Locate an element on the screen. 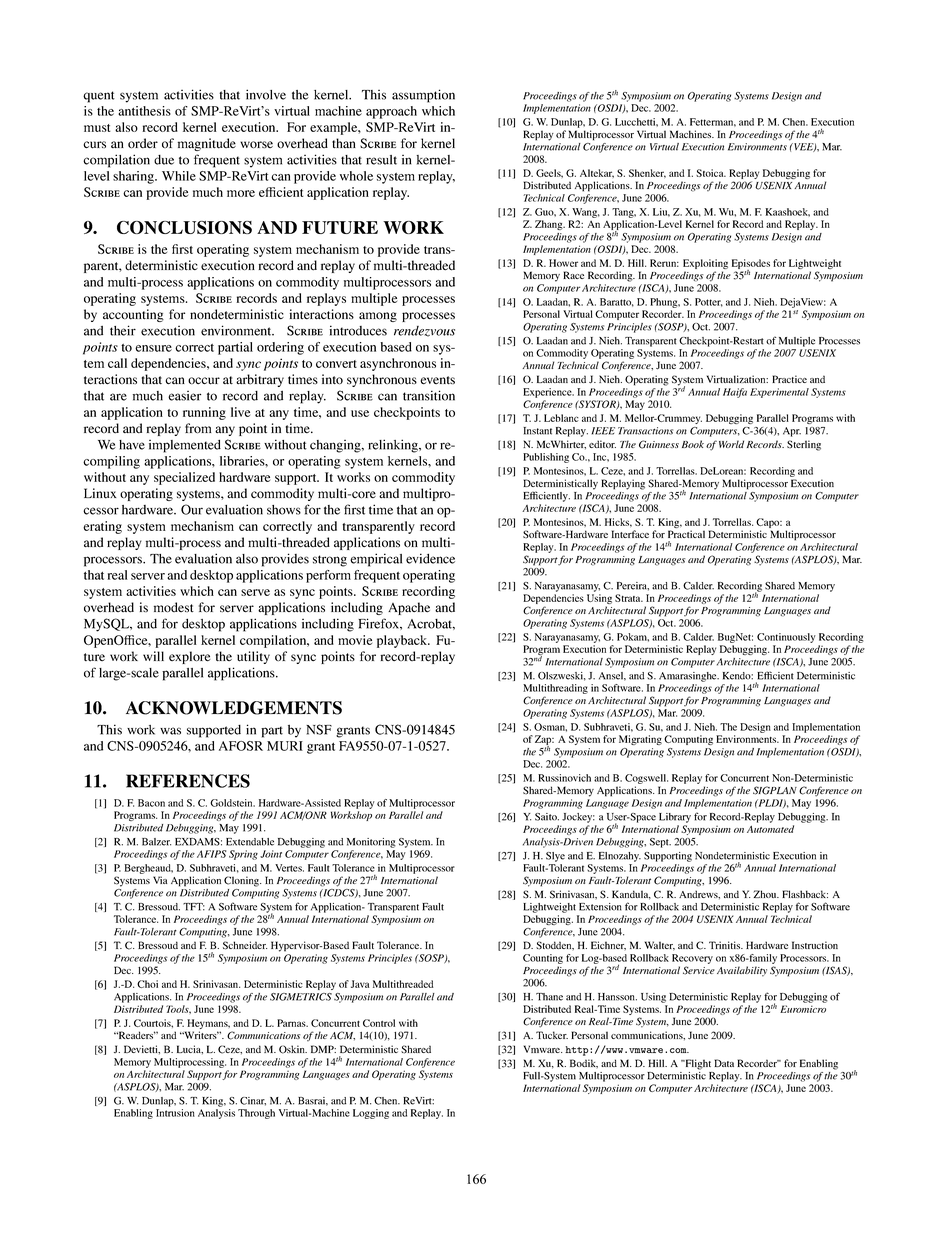 The height and width of the screenshot is (1233, 952). Zhou is located at coordinates (766, 894).
